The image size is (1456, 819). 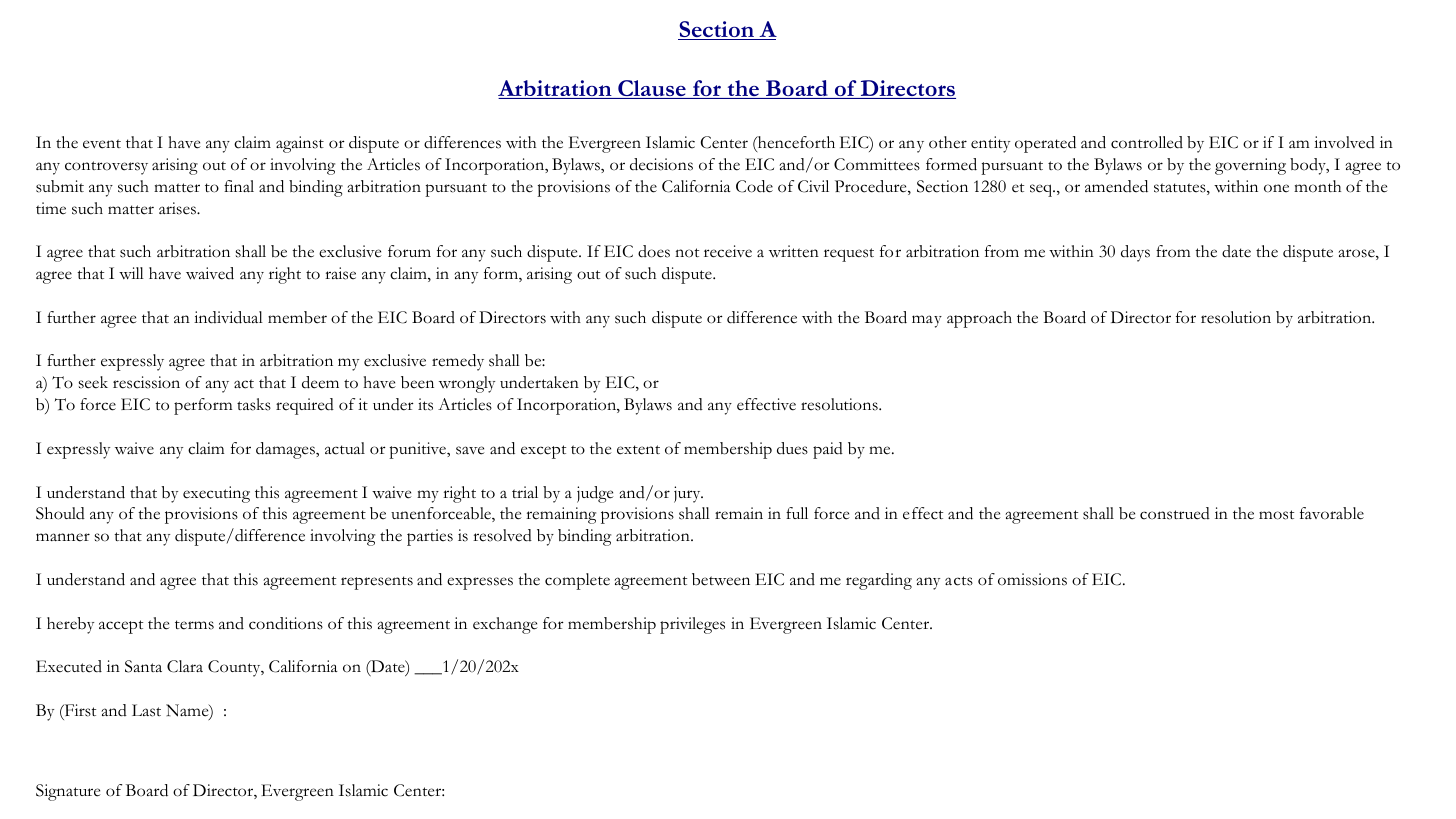 I want to click on Signature, so click(x=68, y=792).
